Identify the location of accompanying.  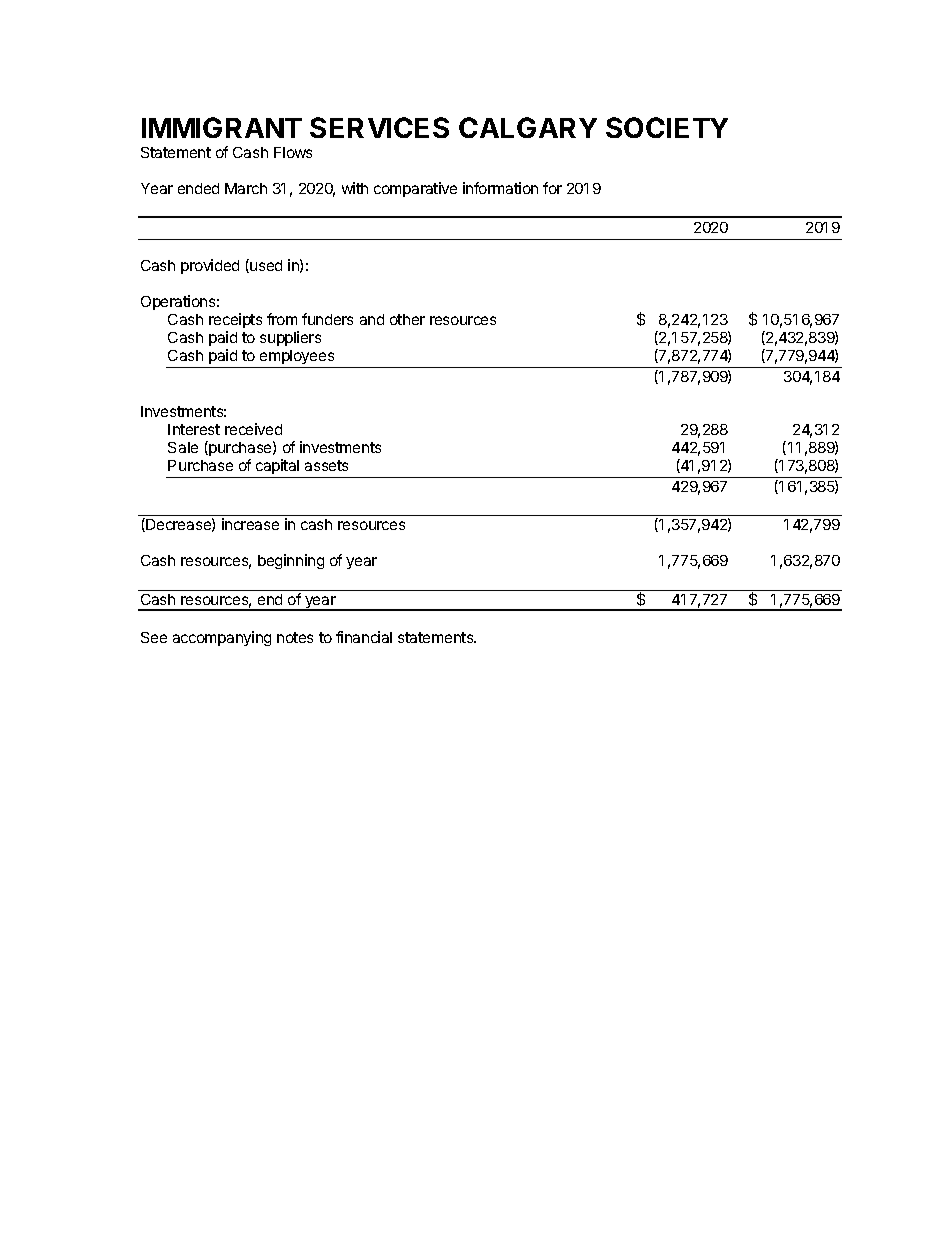
(222, 638).
